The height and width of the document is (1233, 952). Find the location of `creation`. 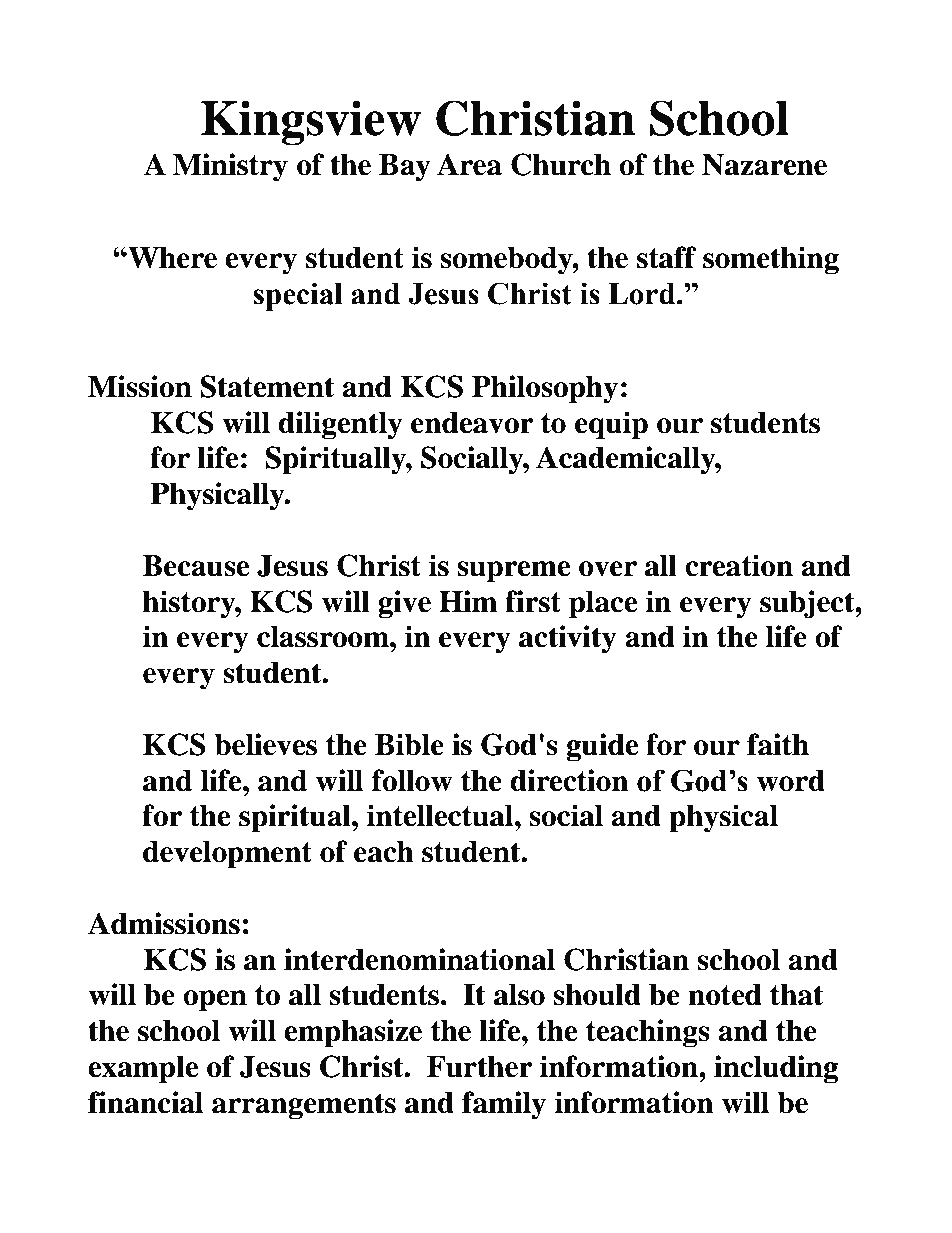

creation is located at coordinates (739, 565).
